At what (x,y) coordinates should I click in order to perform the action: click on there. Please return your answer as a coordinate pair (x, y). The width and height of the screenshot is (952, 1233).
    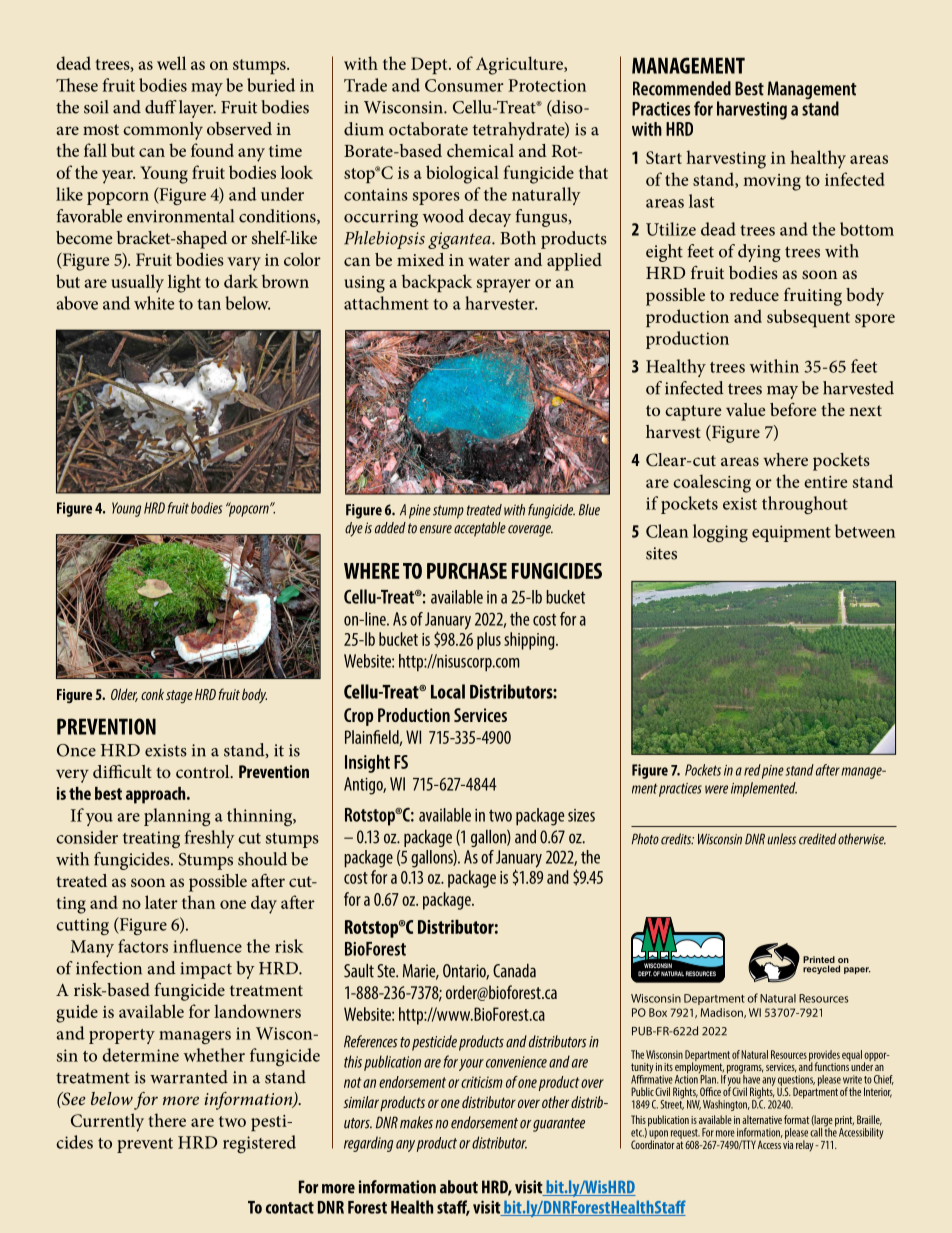
    Looking at the image, I should click on (167, 1120).
